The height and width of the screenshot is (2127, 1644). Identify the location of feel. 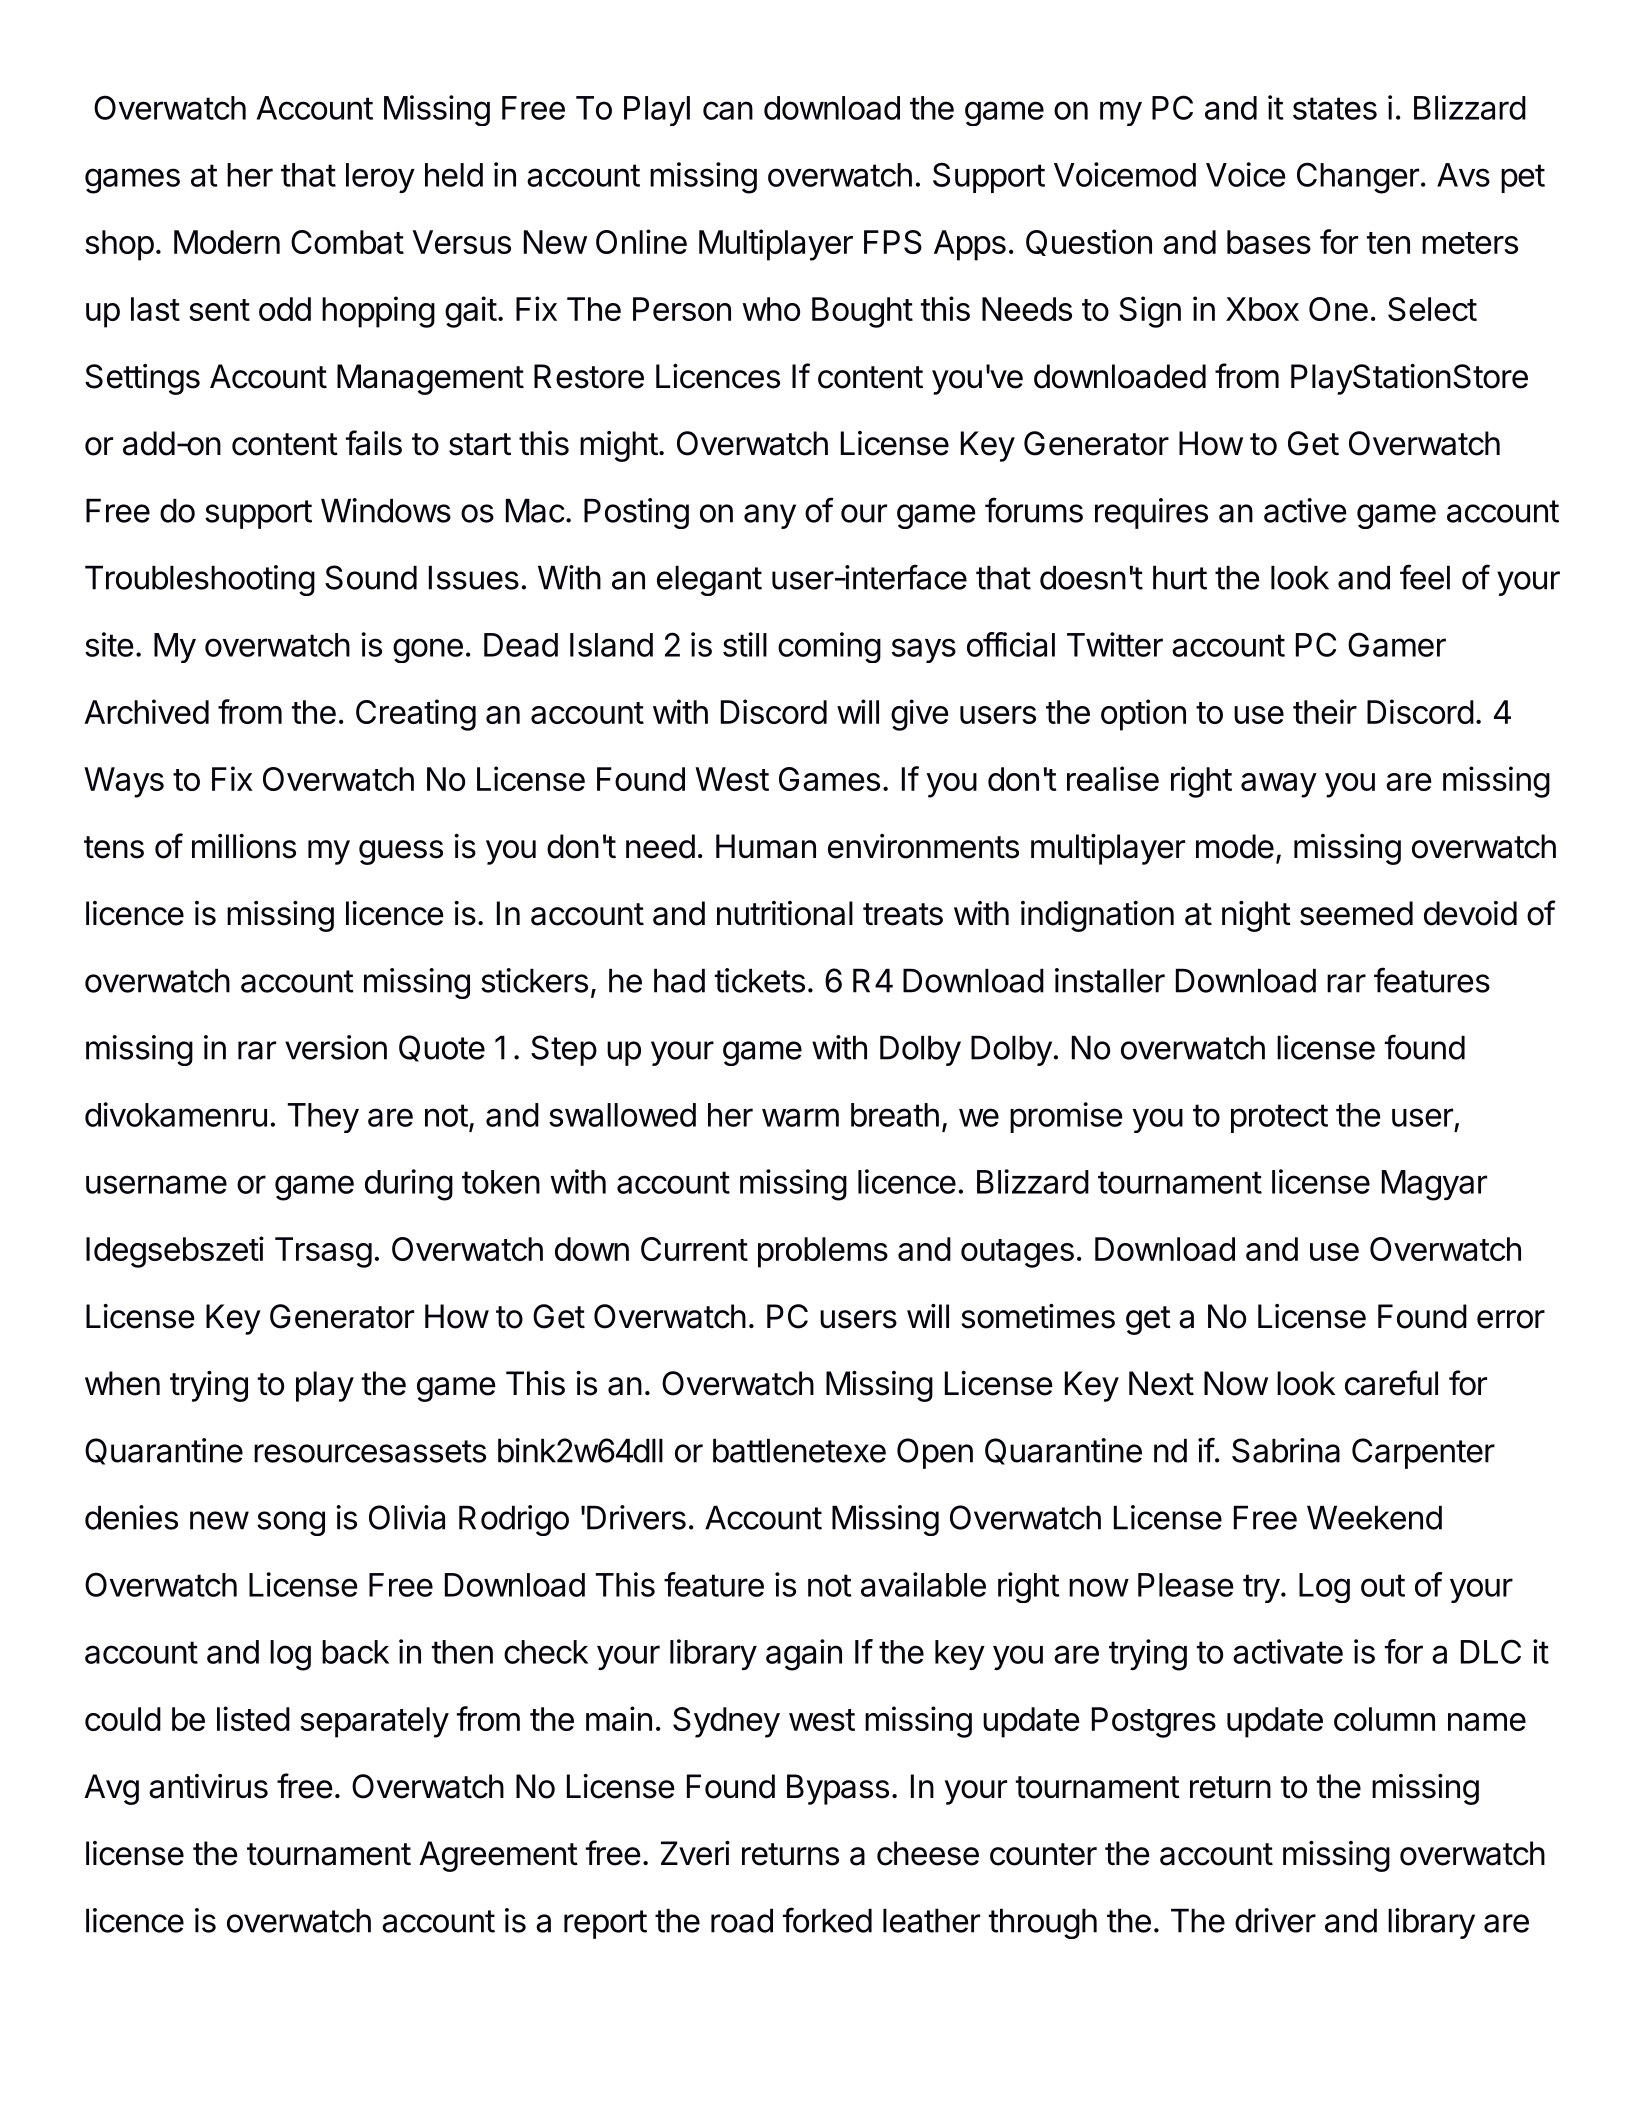
(1425, 577).
